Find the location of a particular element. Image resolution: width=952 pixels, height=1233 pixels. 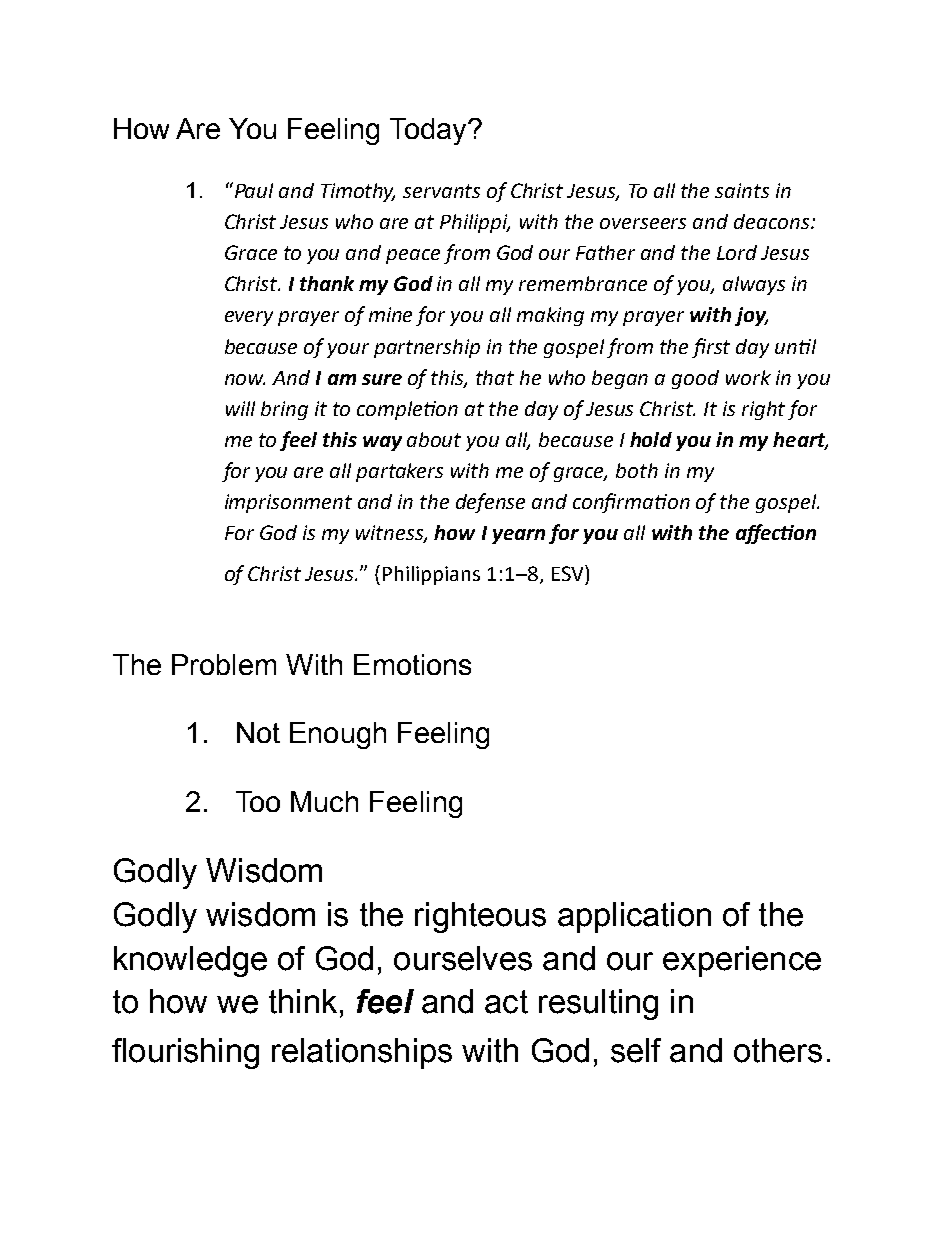

ESV is located at coordinates (569, 573).
